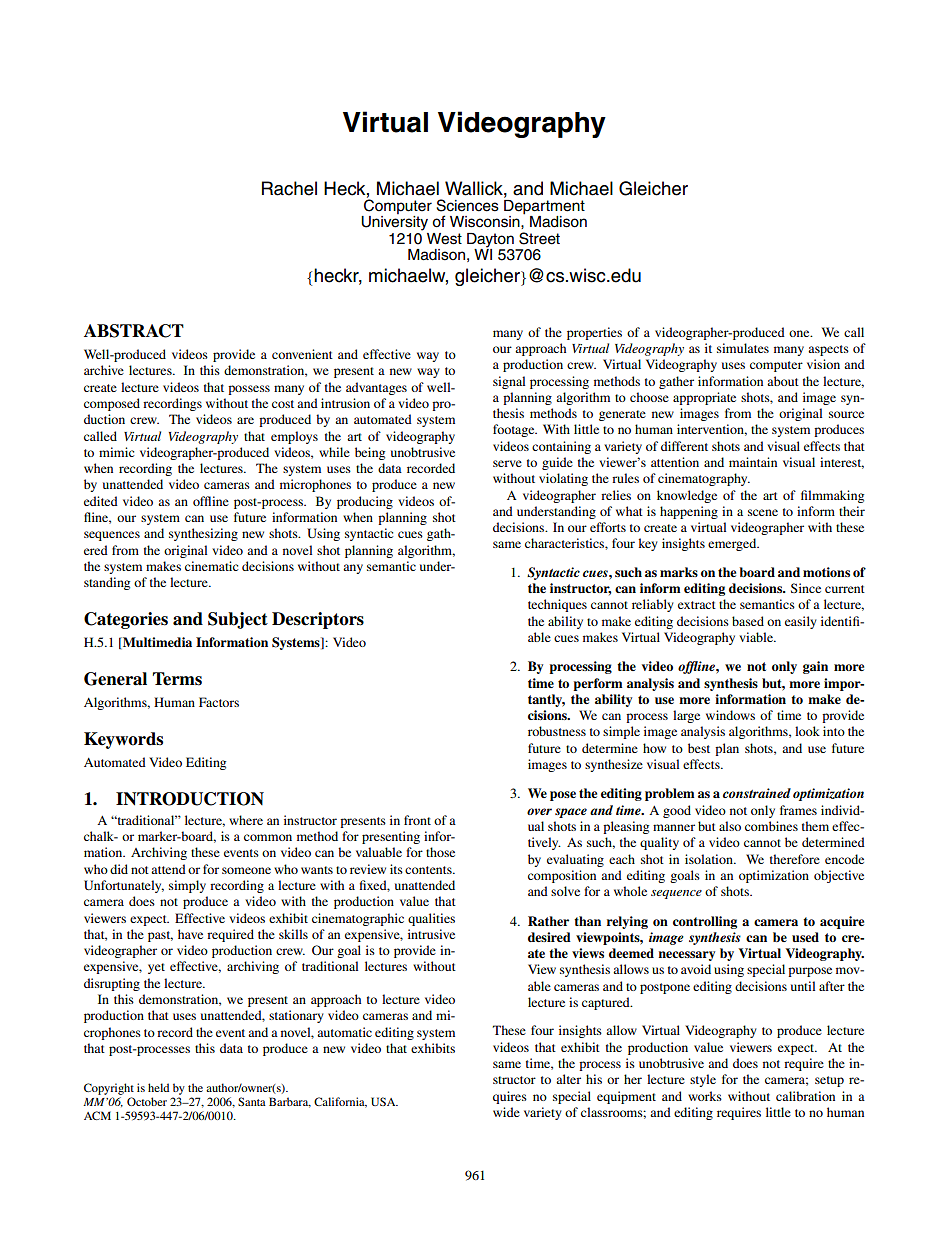 This document has height=1233, width=952. I want to click on synthesizing, so click(203, 534).
